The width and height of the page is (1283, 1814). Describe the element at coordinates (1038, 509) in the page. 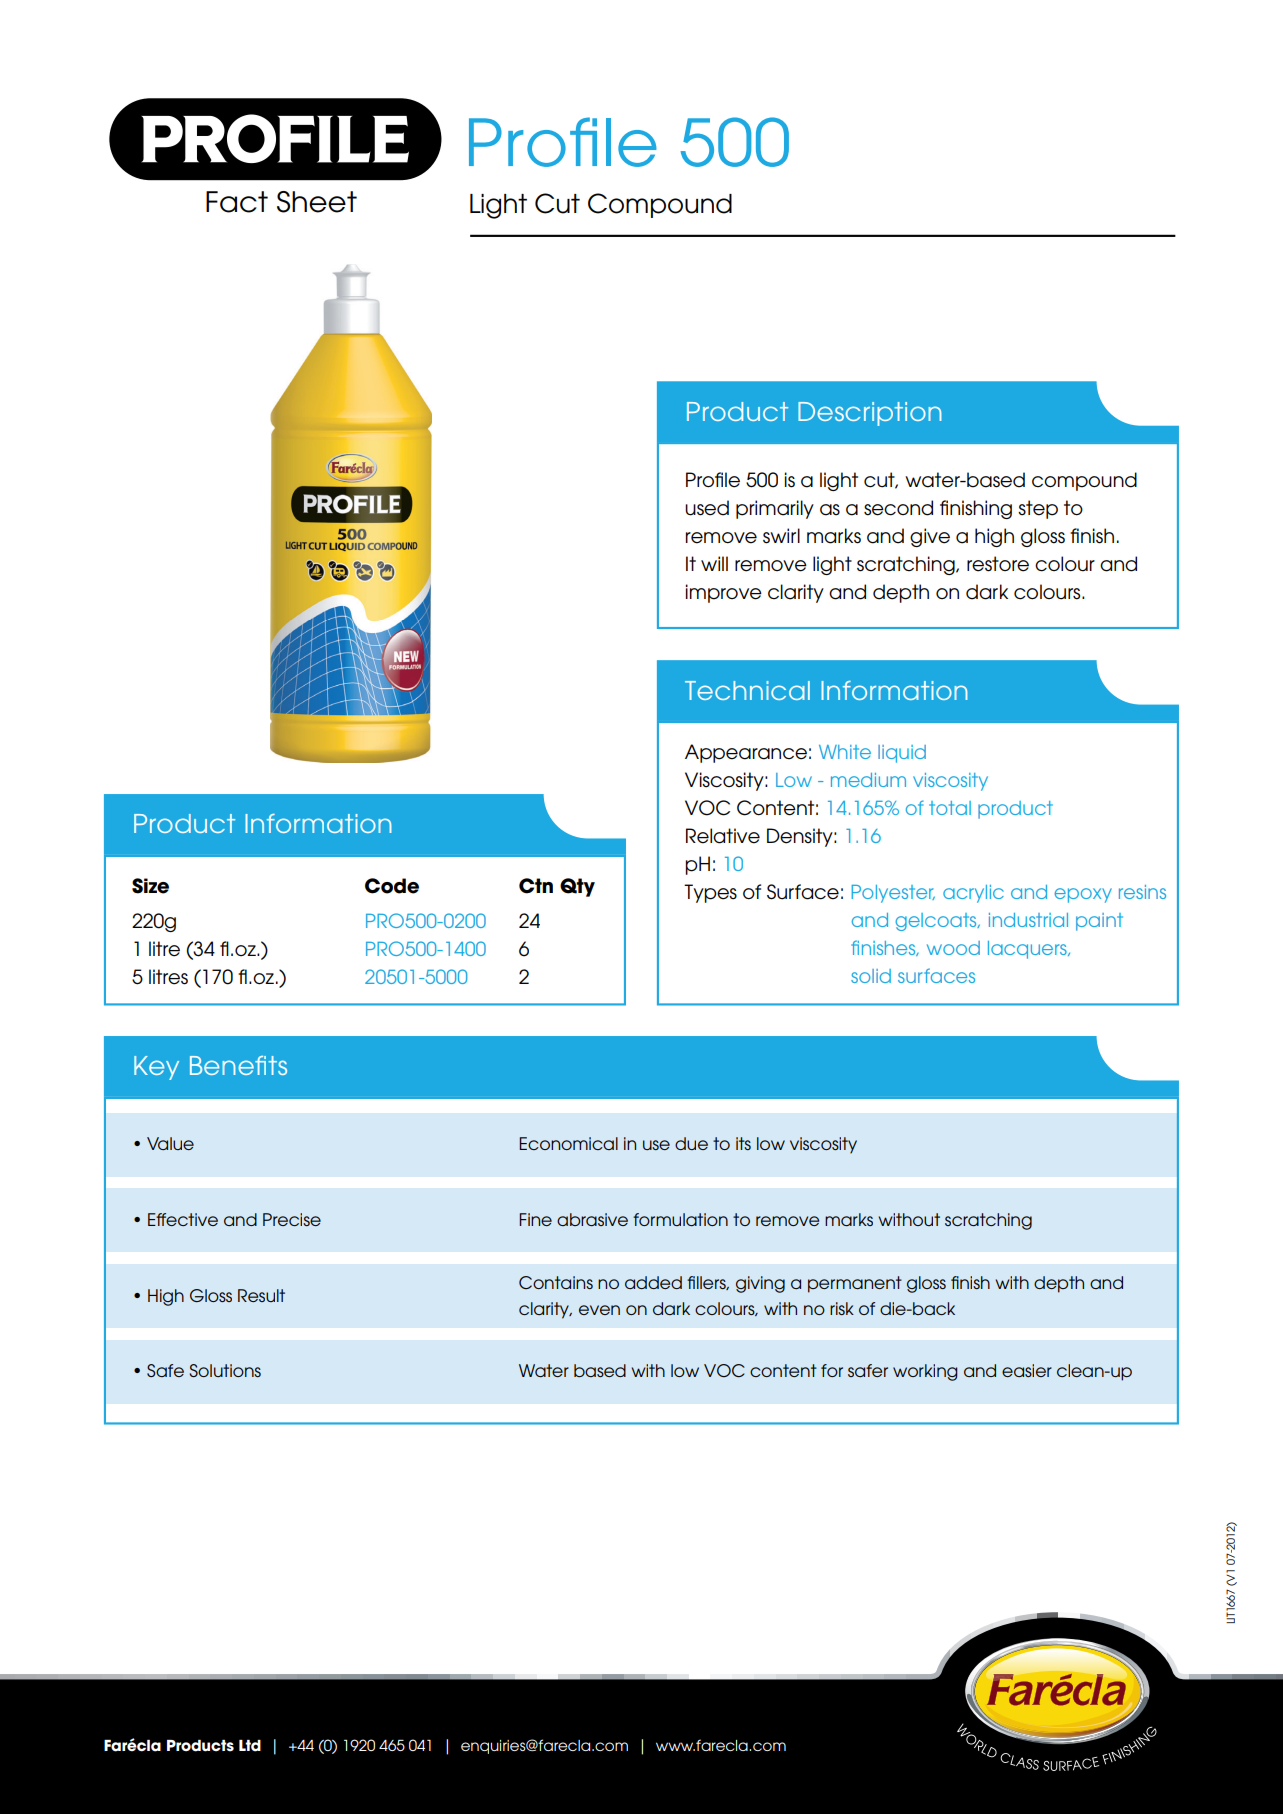

I see `step` at that location.
